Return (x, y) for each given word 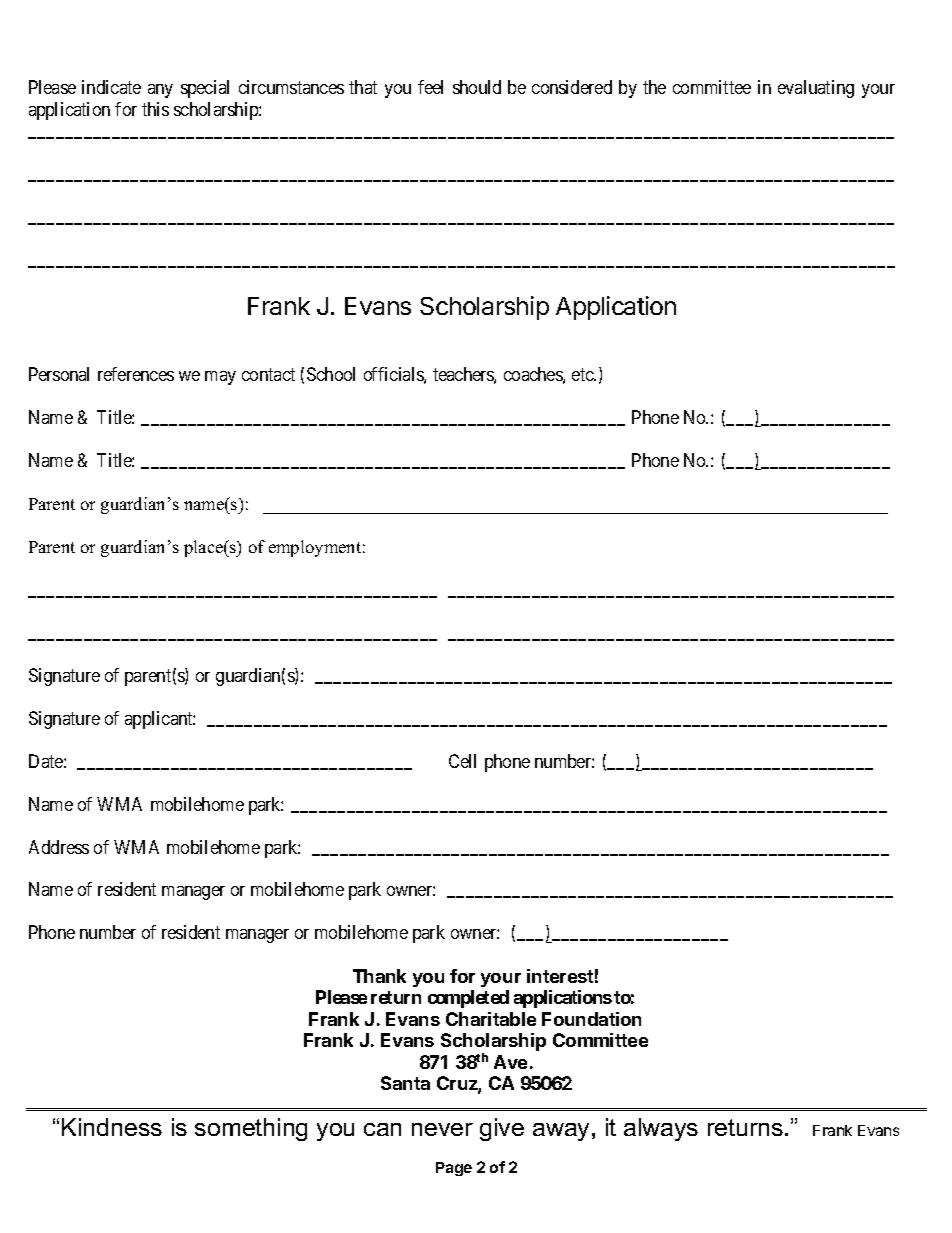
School (331, 374)
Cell (462, 761)
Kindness (112, 1127)
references (136, 374)
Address (59, 847)
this (155, 109)
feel (430, 87)
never (442, 1129)
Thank (379, 976)
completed (468, 999)
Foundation (591, 1019)
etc (583, 374)
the (654, 87)
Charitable (491, 1019)
